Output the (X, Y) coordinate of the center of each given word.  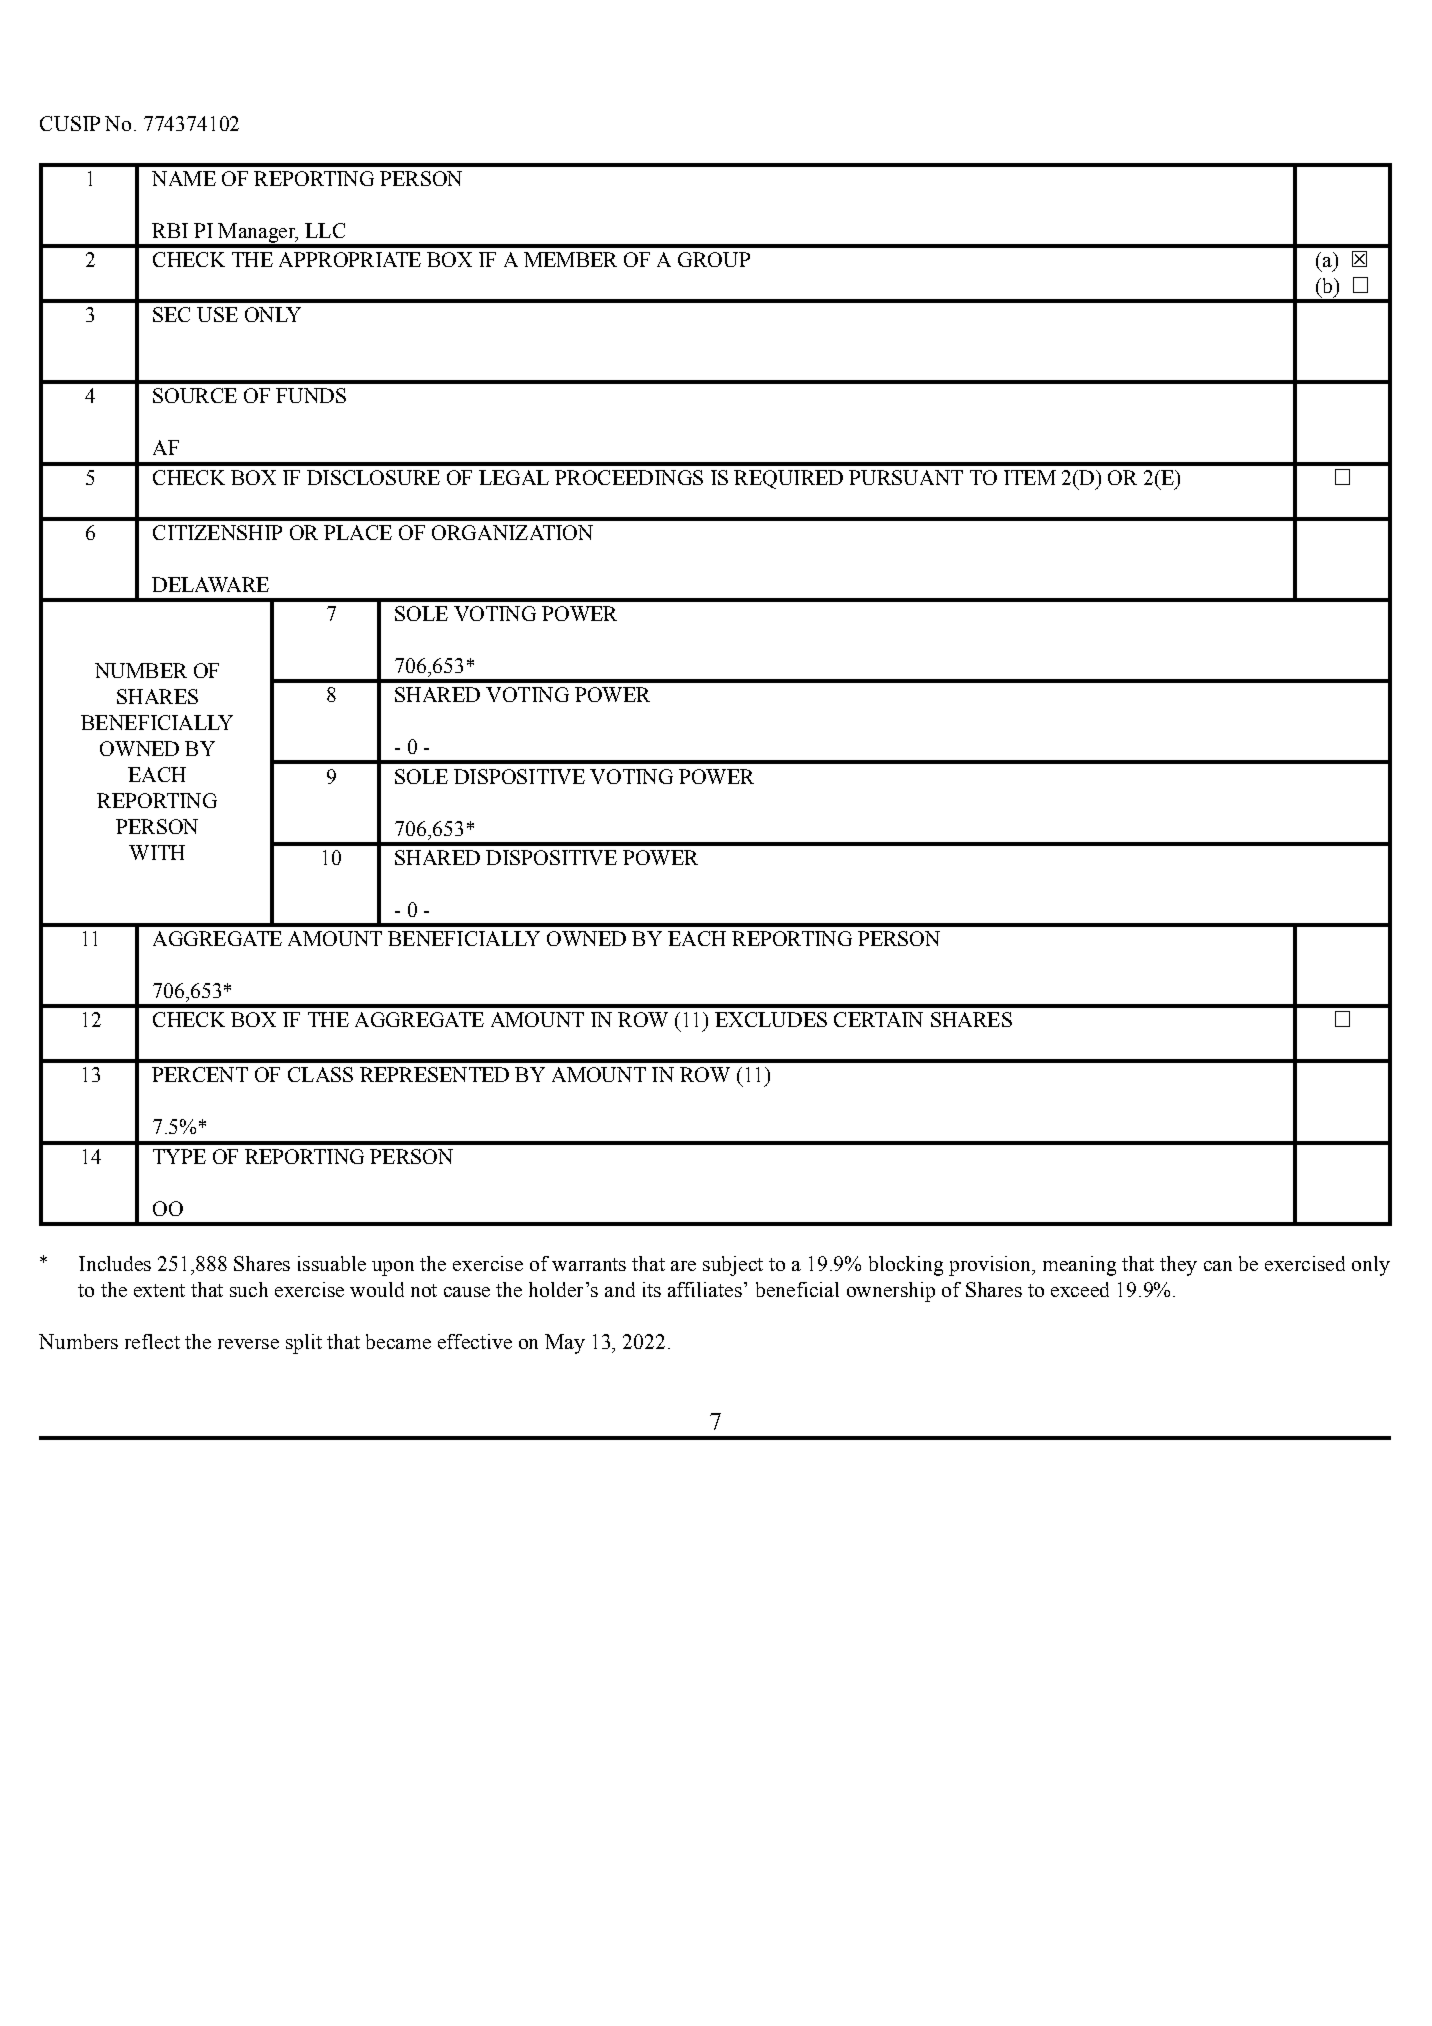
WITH (157, 852)
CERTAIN (878, 1019)
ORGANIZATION (512, 532)
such (249, 1289)
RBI (170, 230)
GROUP (714, 259)
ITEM (1030, 477)
